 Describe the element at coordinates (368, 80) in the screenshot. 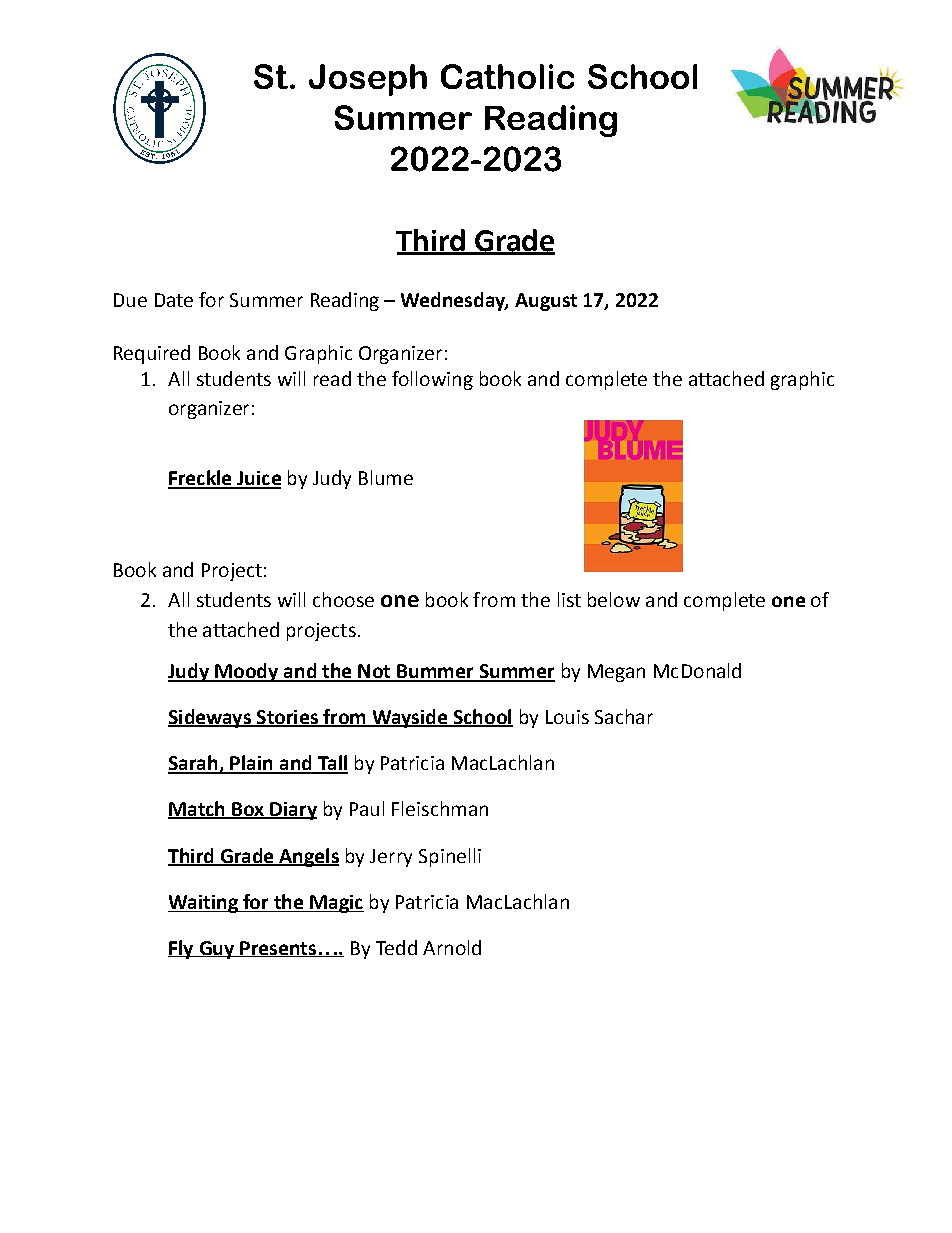

I see `Joseph` at that location.
